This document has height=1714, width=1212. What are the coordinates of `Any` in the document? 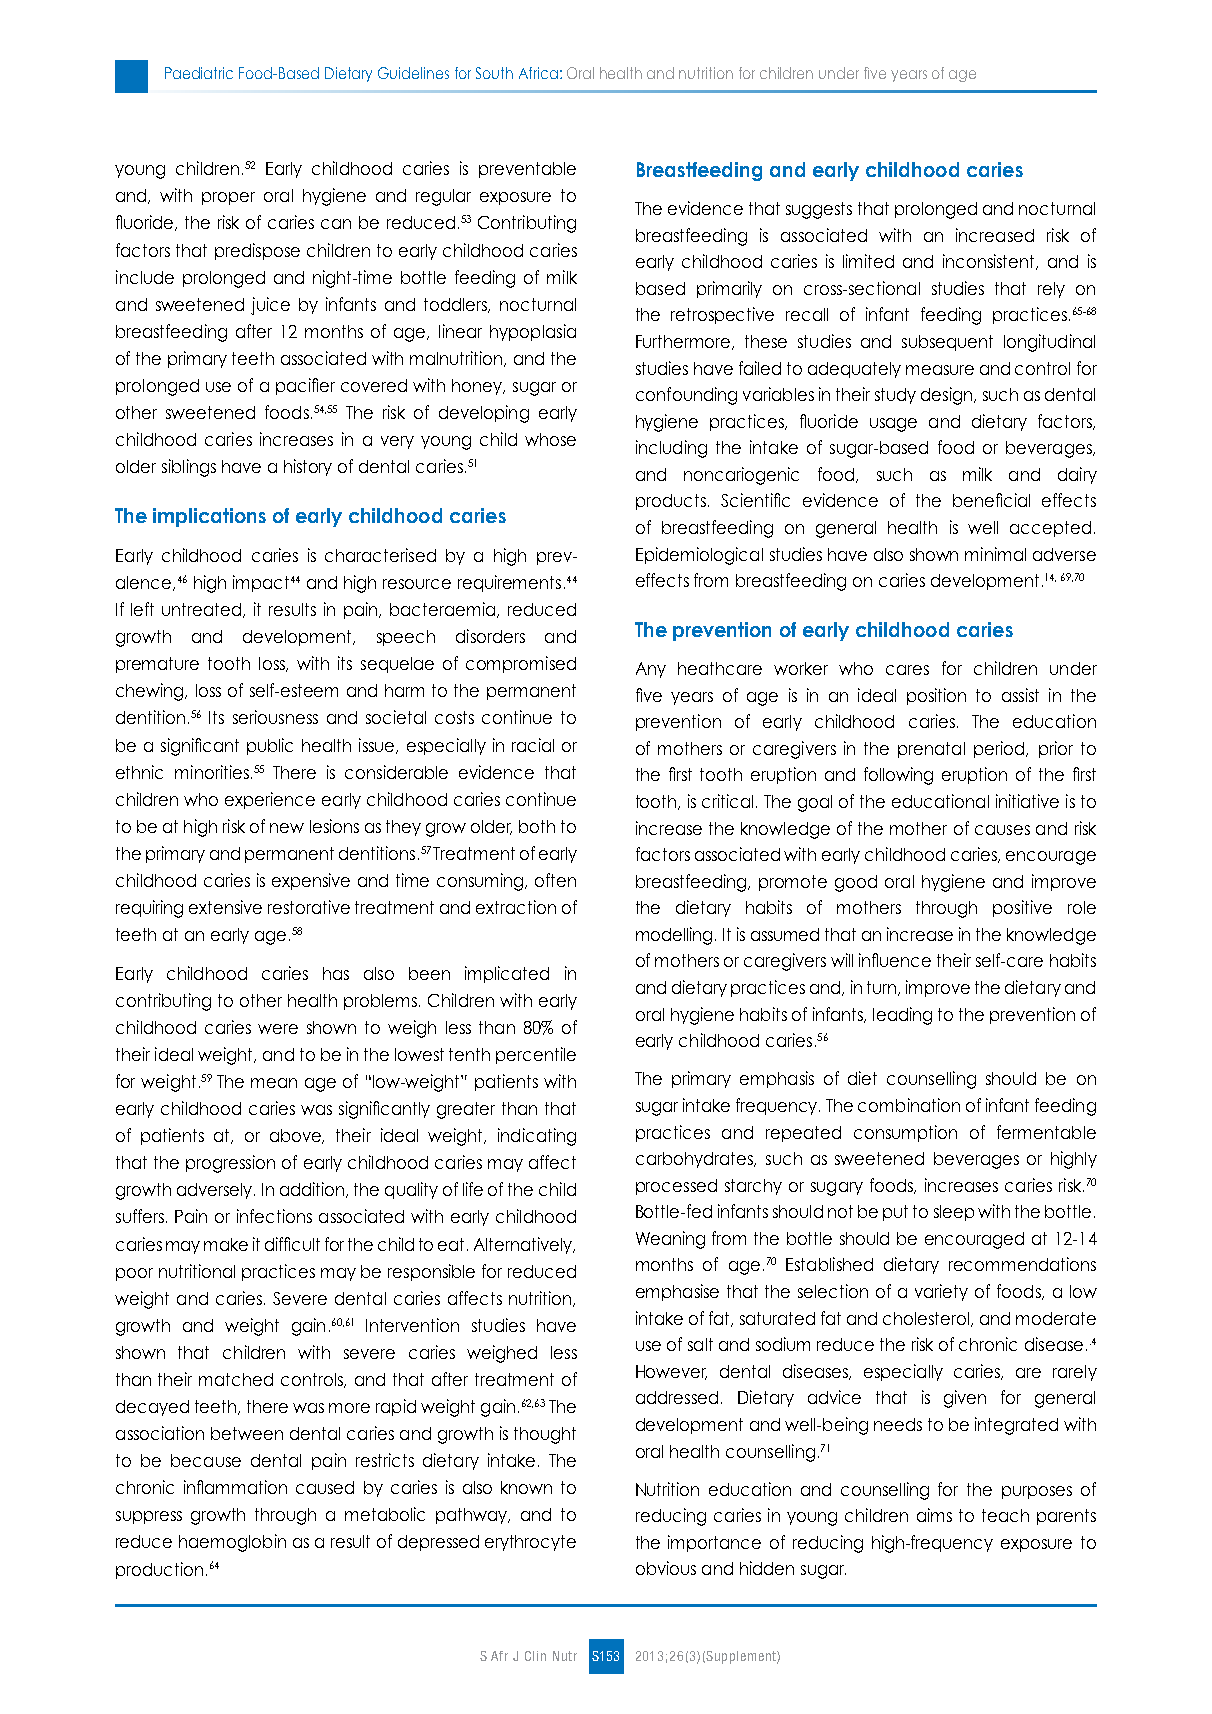 It's located at (651, 670).
